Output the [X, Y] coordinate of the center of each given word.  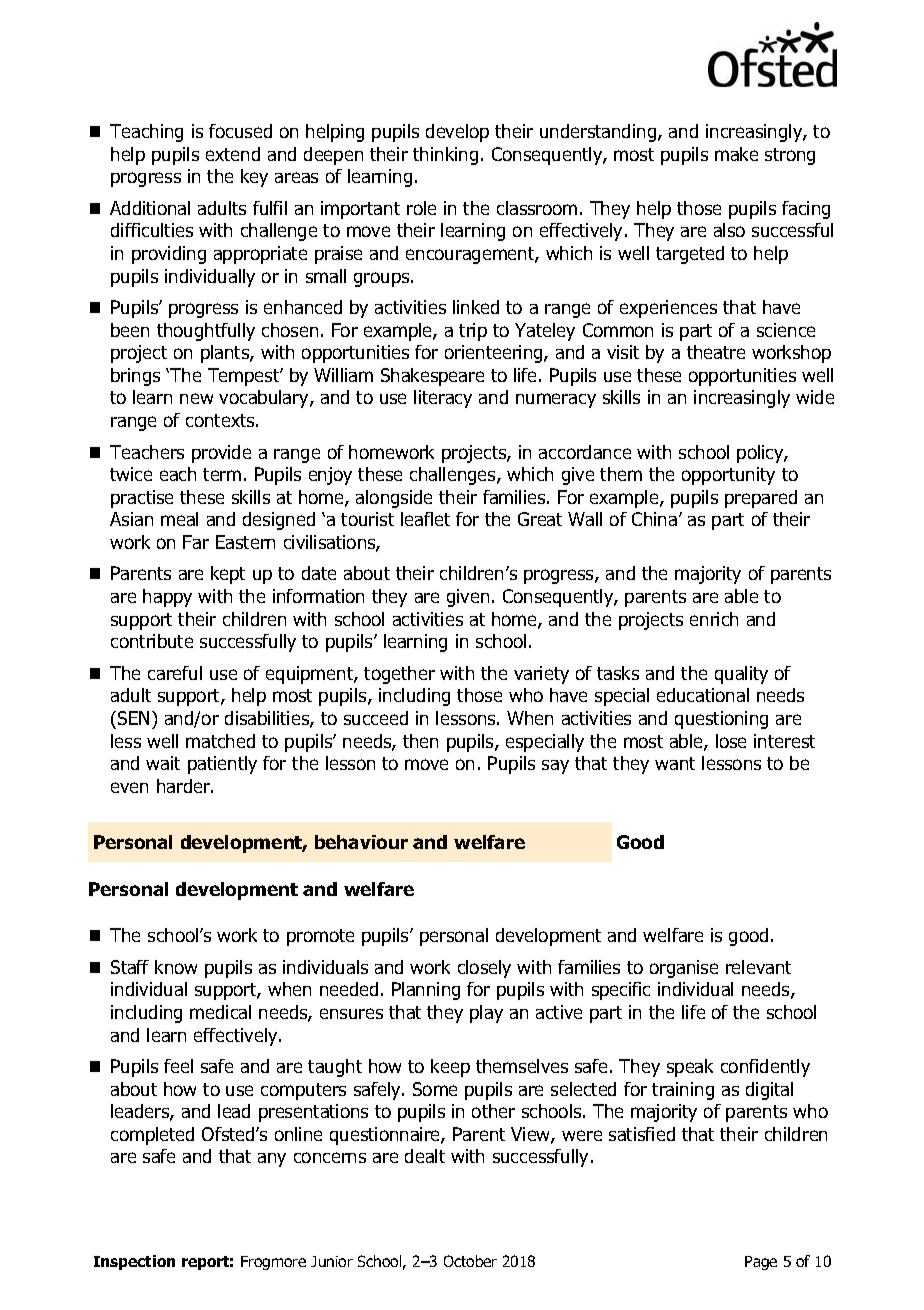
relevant [758, 967]
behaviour [361, 842]
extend [233, 154]
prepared [761, 499]
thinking [445, 156]
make [736, 154]
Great [540, 519]
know [176, 967]
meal [179, 519]
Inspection [134, 1262]
